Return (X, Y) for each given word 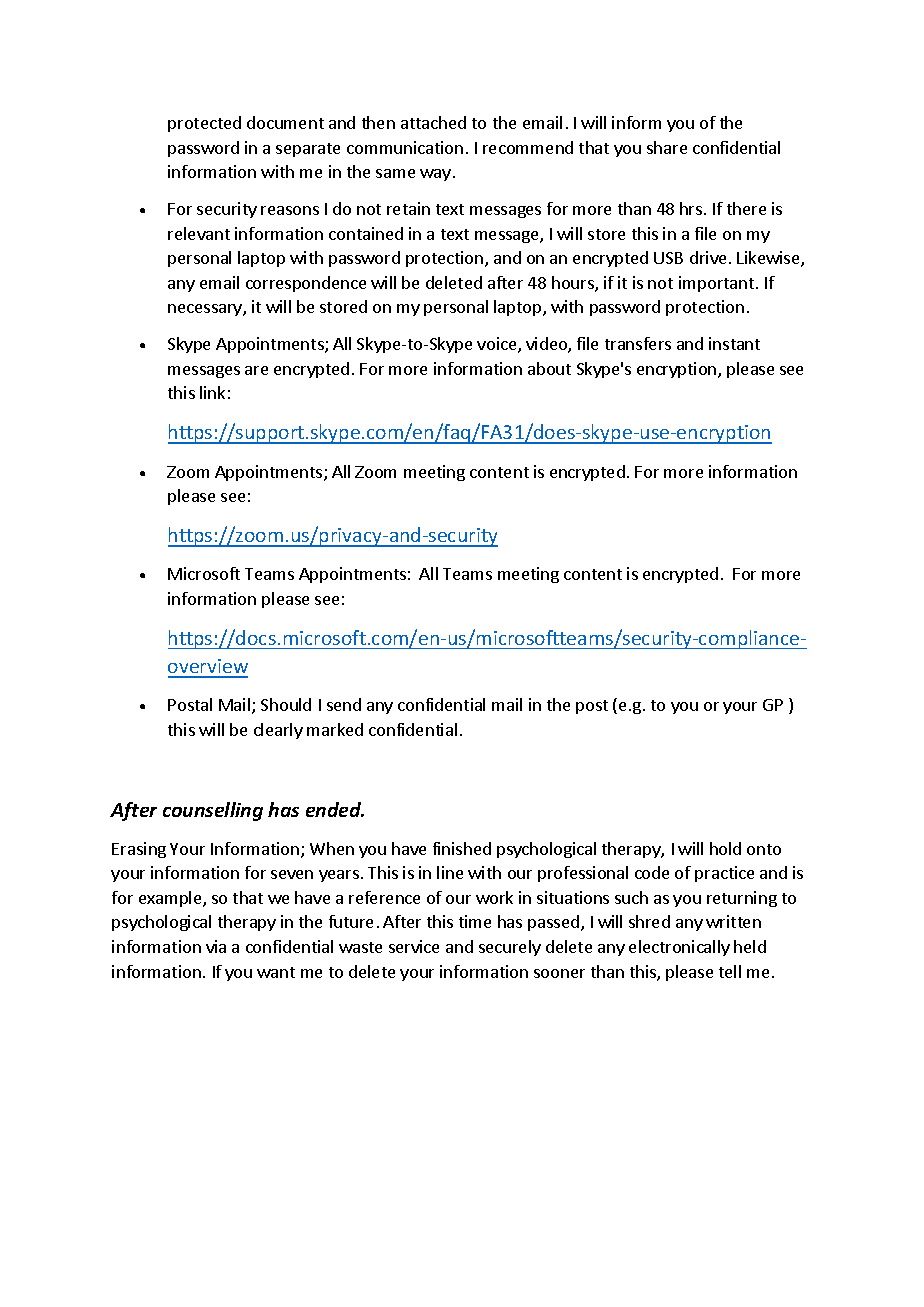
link (212, 392)
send (344, 704)
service (414, 946)
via (216, 946)
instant (734, 343)
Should (286, 704)
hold (725, 848)
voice (498, 345)
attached (433, 122)
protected (204, 124)
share (667, 147)
